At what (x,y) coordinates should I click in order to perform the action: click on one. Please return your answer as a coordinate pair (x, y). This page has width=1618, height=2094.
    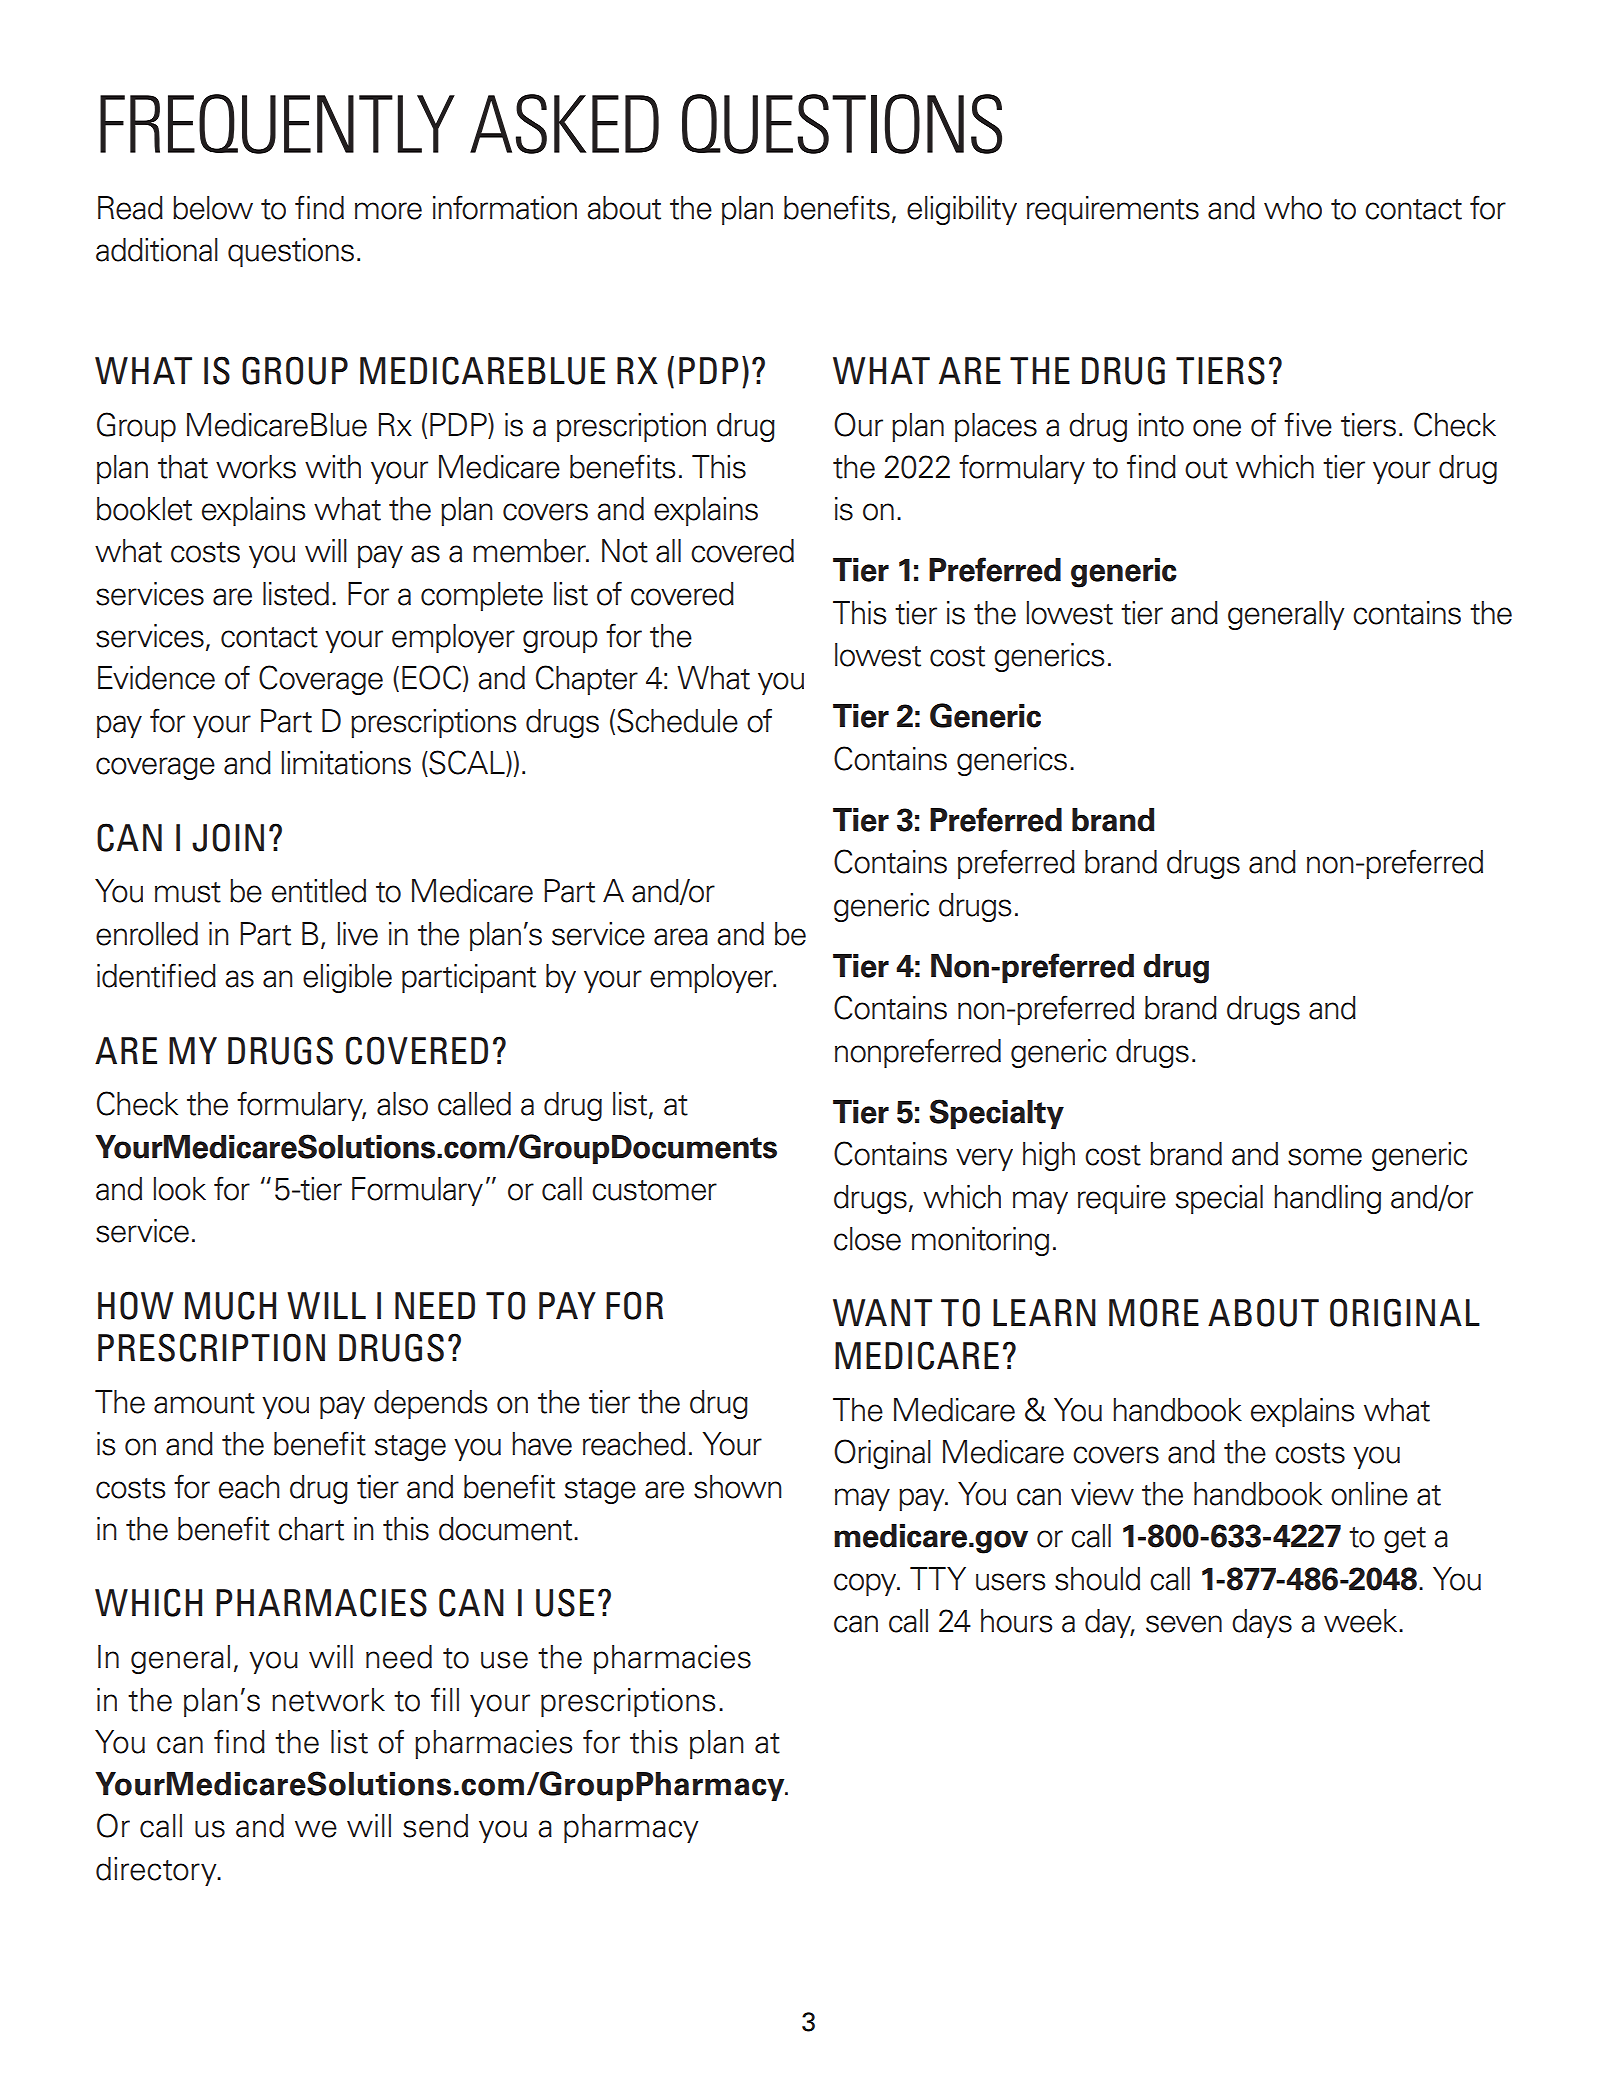
    Looking at the image, I should click on (1217, 428).
